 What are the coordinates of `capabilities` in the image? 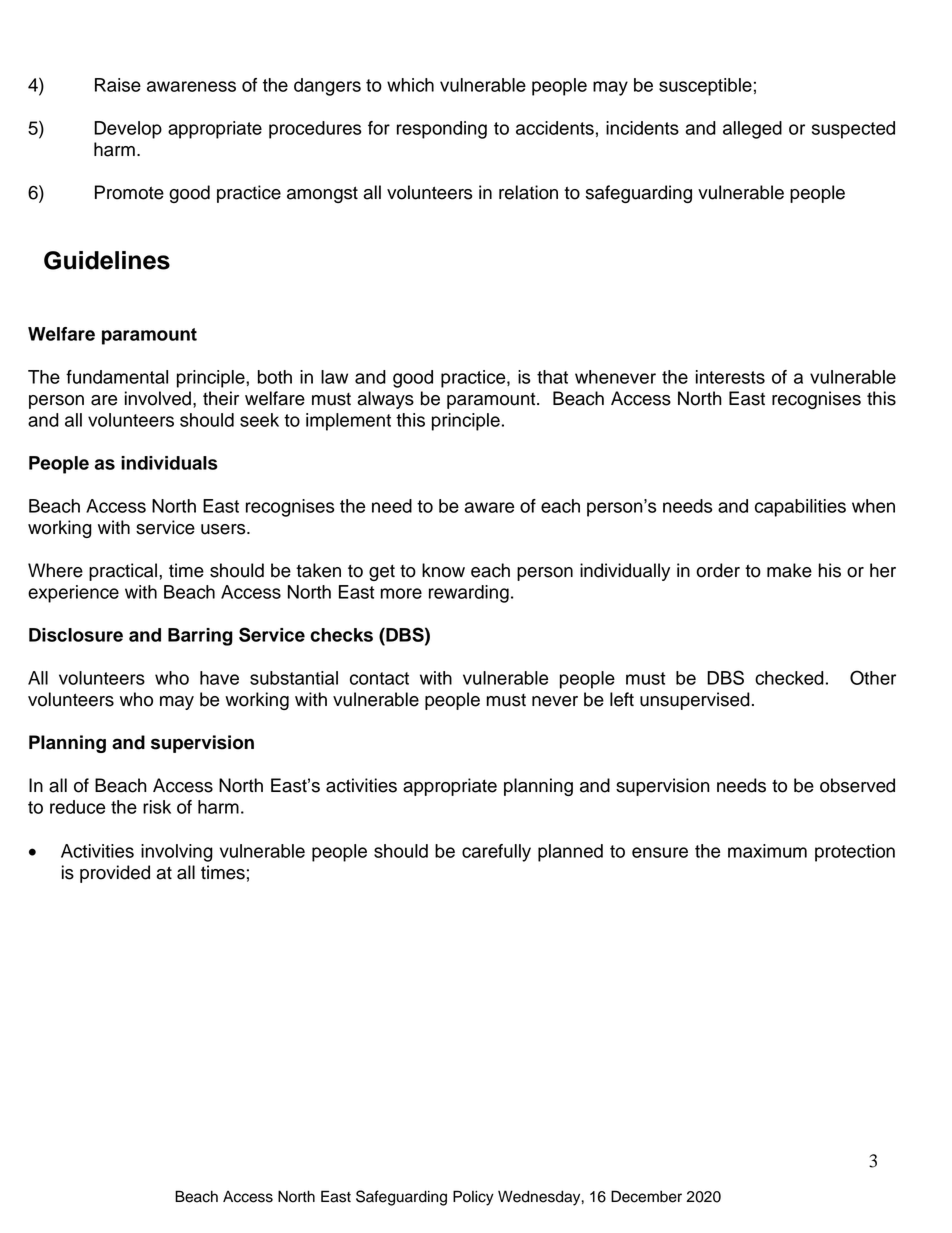 It's located at (800, 508).
